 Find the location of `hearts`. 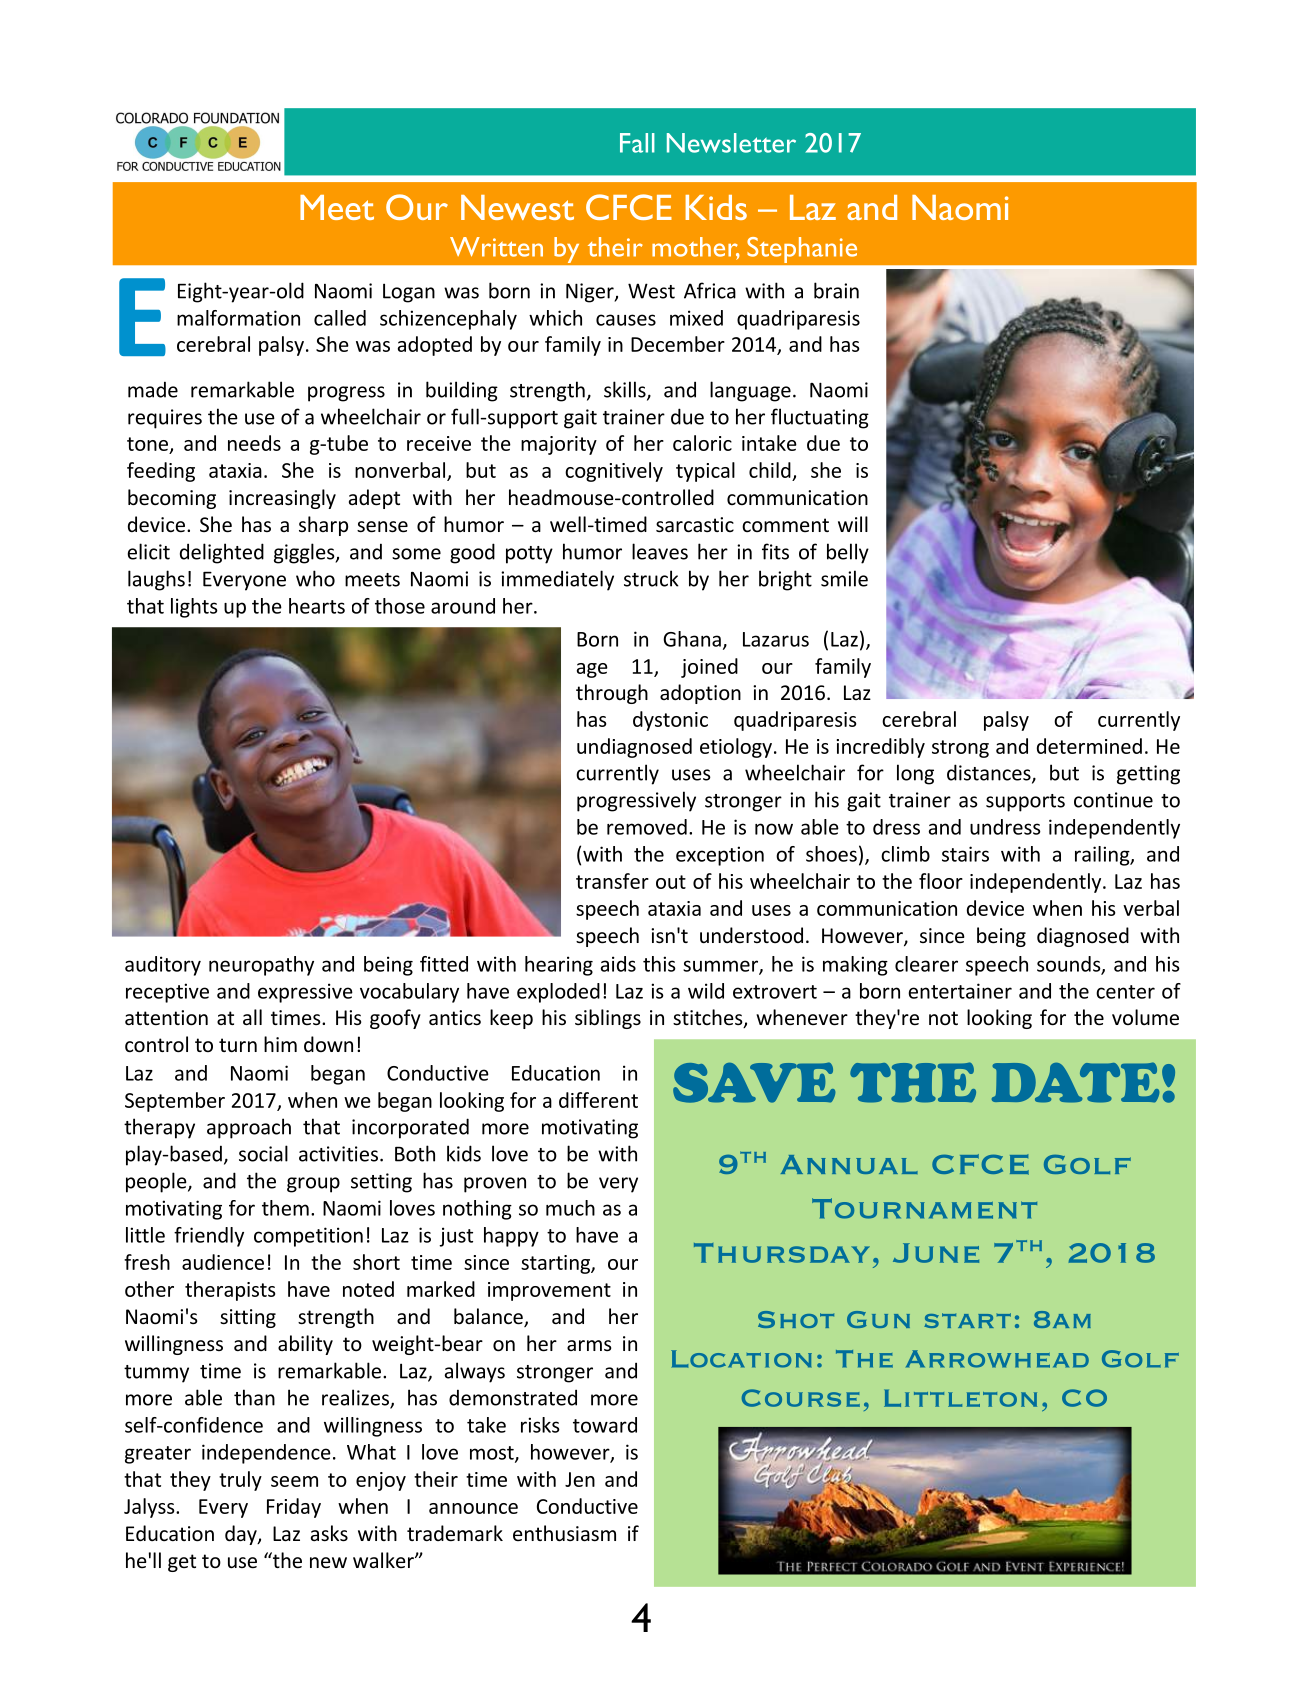

hearts is located at coordinates (317, 606).
